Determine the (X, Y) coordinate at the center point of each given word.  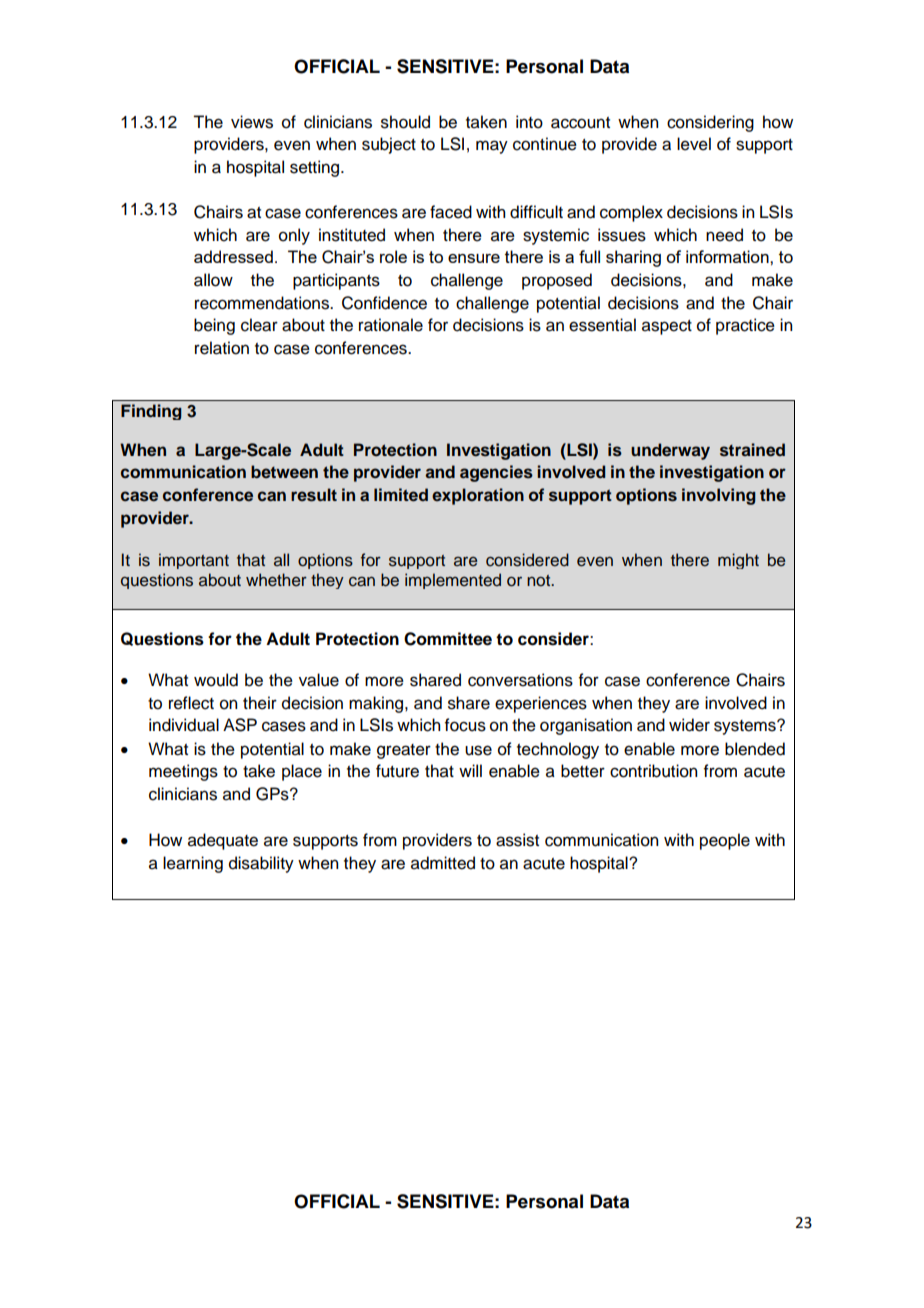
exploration (478, 496)
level (694, 144)
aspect (667, 327)
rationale (391, 325)
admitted (443, 863)
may (492, 147)
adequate (223, 841)
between (284, 472)
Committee (448, 639)
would (216, 680)
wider (689, 725)
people (725, 841)
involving (719, 496)
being (214, 326)
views (252, 122)
